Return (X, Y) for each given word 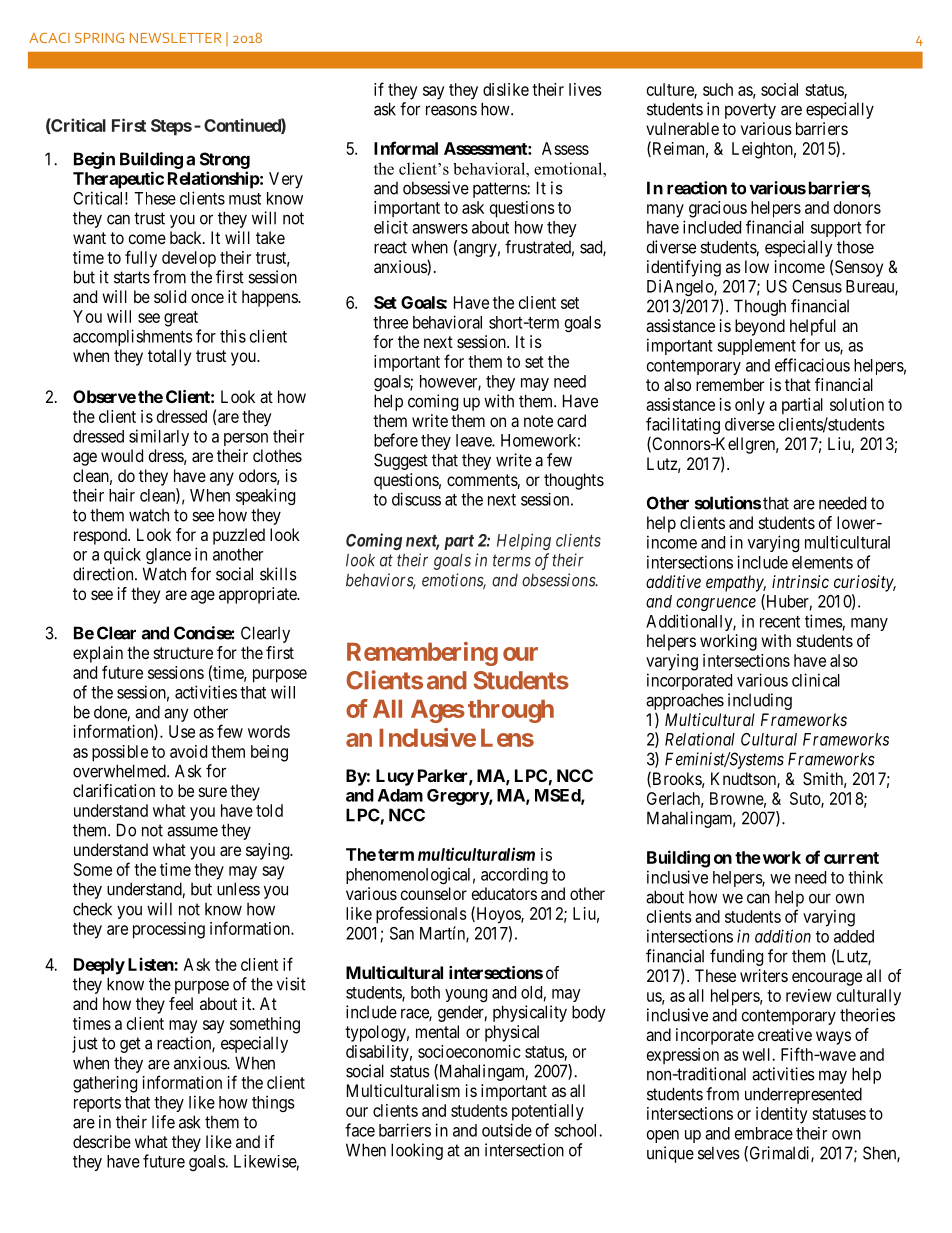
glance (168, 556)
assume (192, 831)
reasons (451, 110)
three (390, 322)
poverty (750, 111)
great (181, 319)
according (514, 875)
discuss (416, 499)
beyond (760, 327)
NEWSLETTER (175, 38)
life (163, 1122)
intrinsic (800, 581)
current (851, 858)
